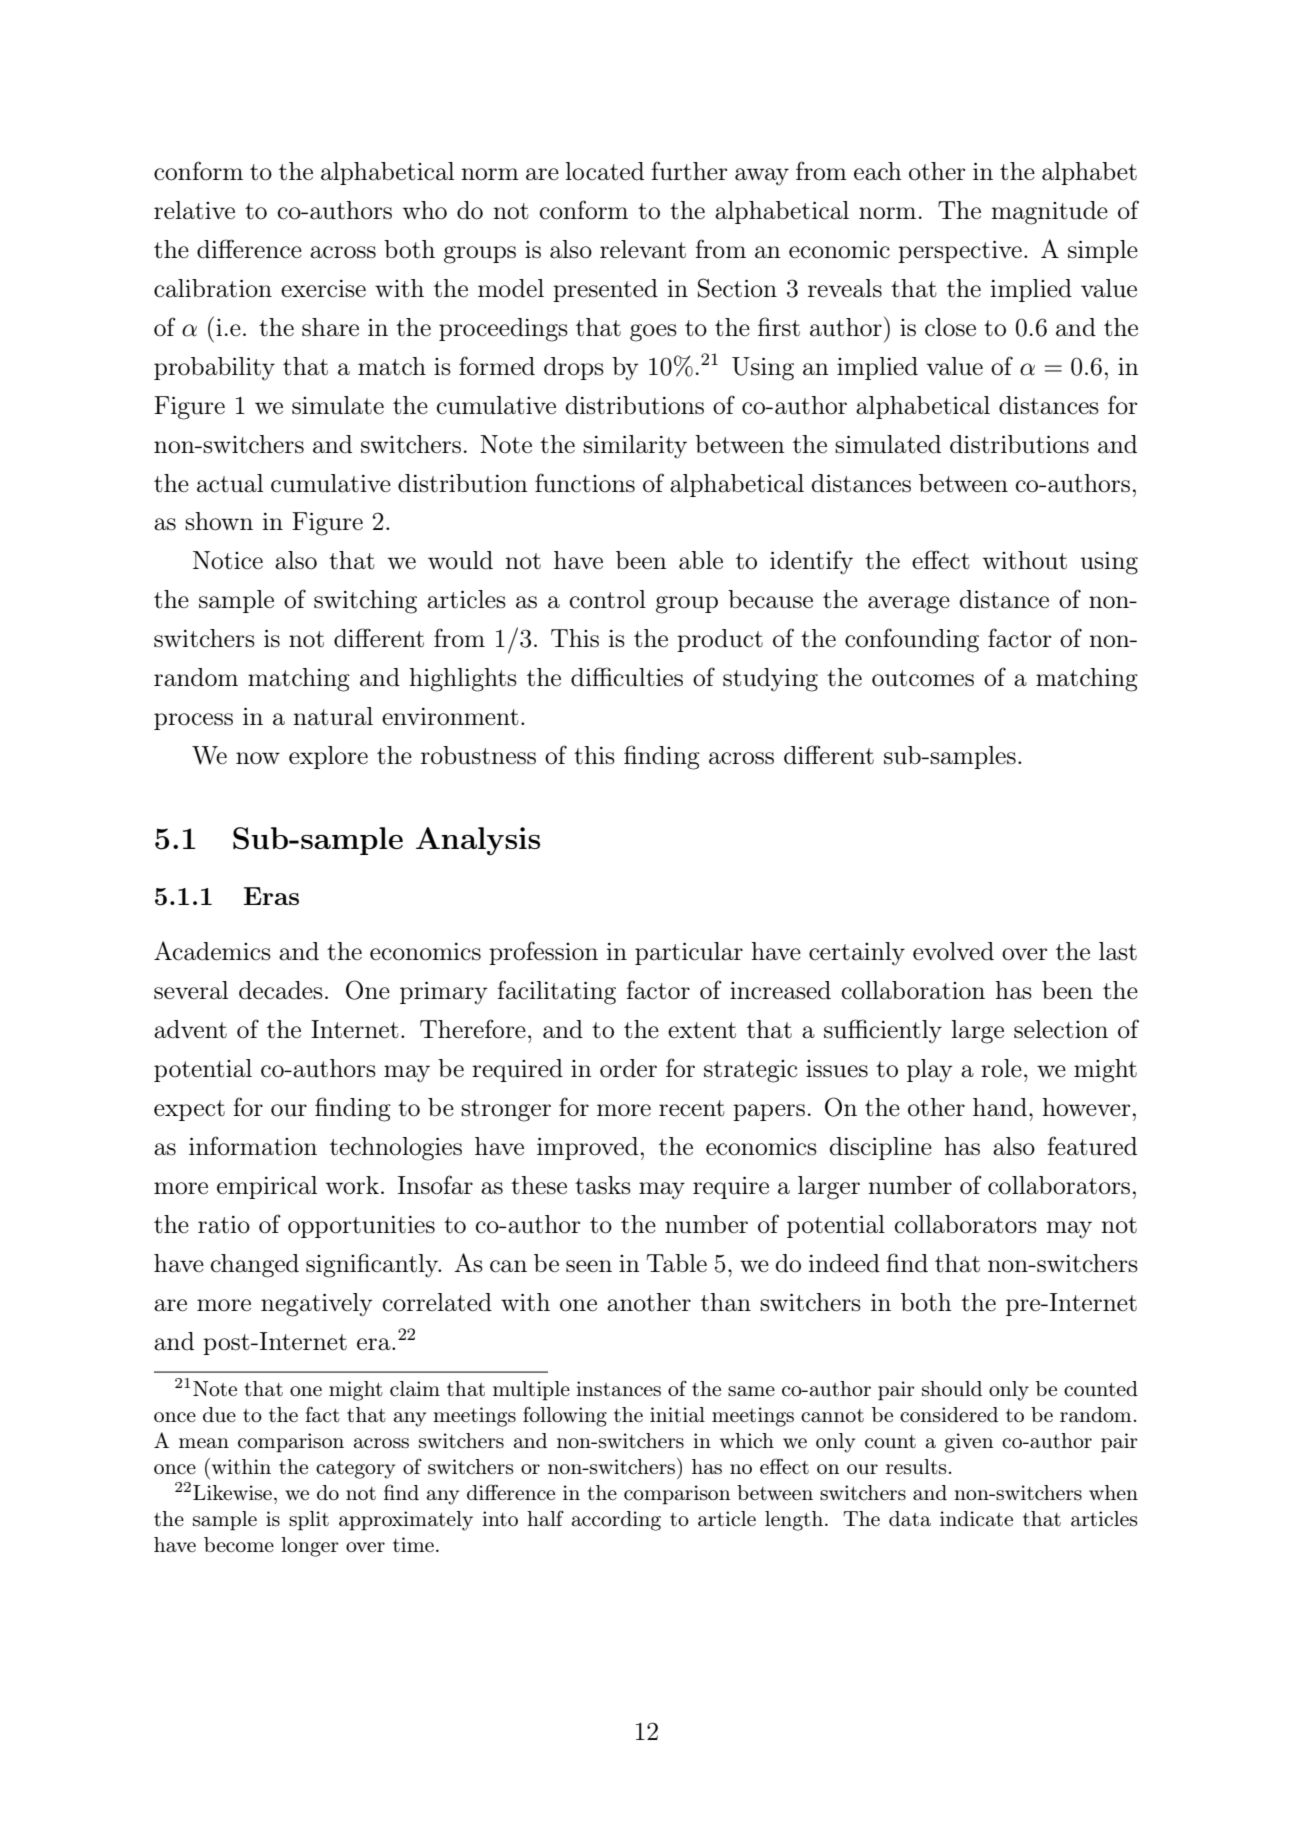 The height and width of the image is (1829, 1293). I want to click on confounding, so click(912, 640).
